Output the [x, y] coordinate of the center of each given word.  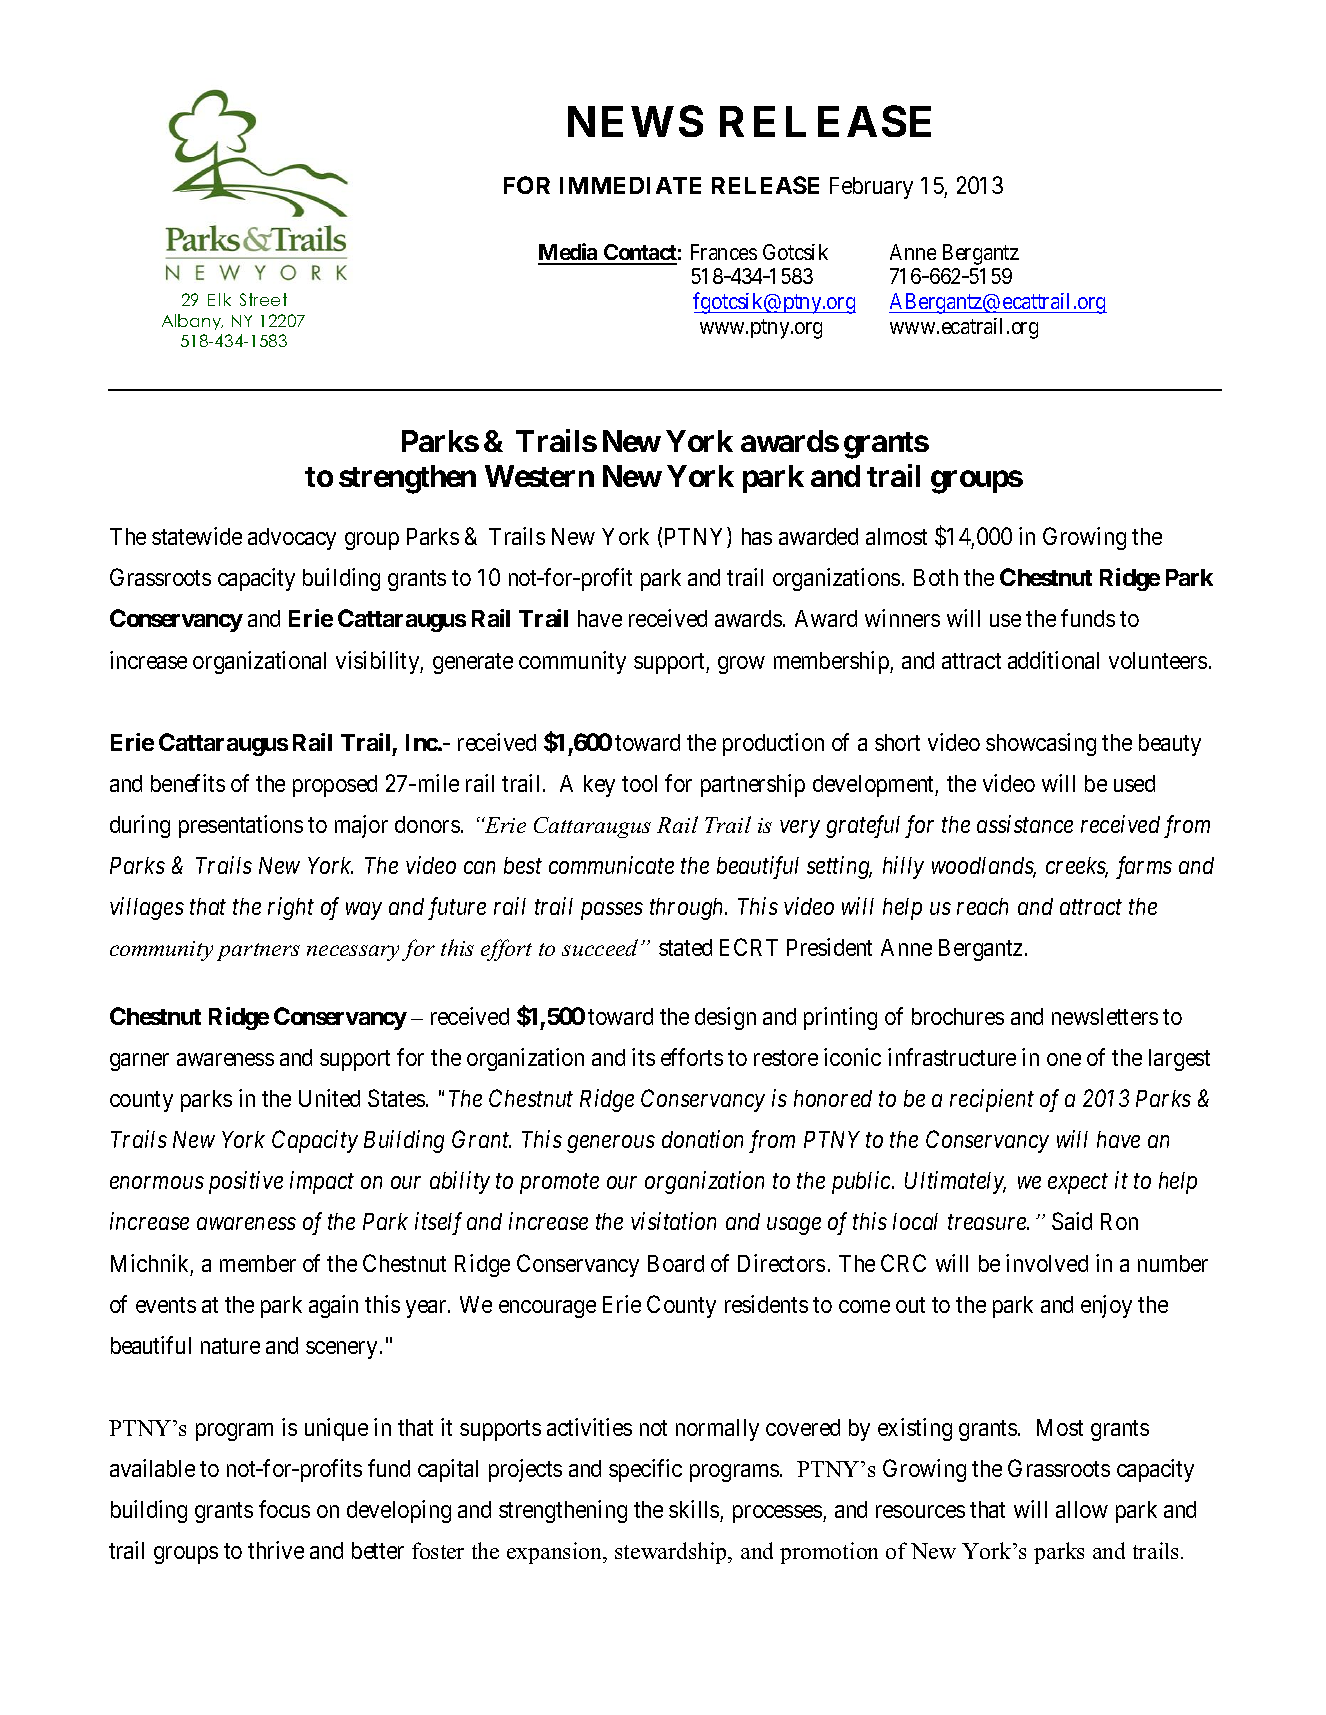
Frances [724, 252]
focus [284, 1509]
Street [263, 299]
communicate [611, 865]
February [871, 188]
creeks [1077, 867]
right [291, 908]
